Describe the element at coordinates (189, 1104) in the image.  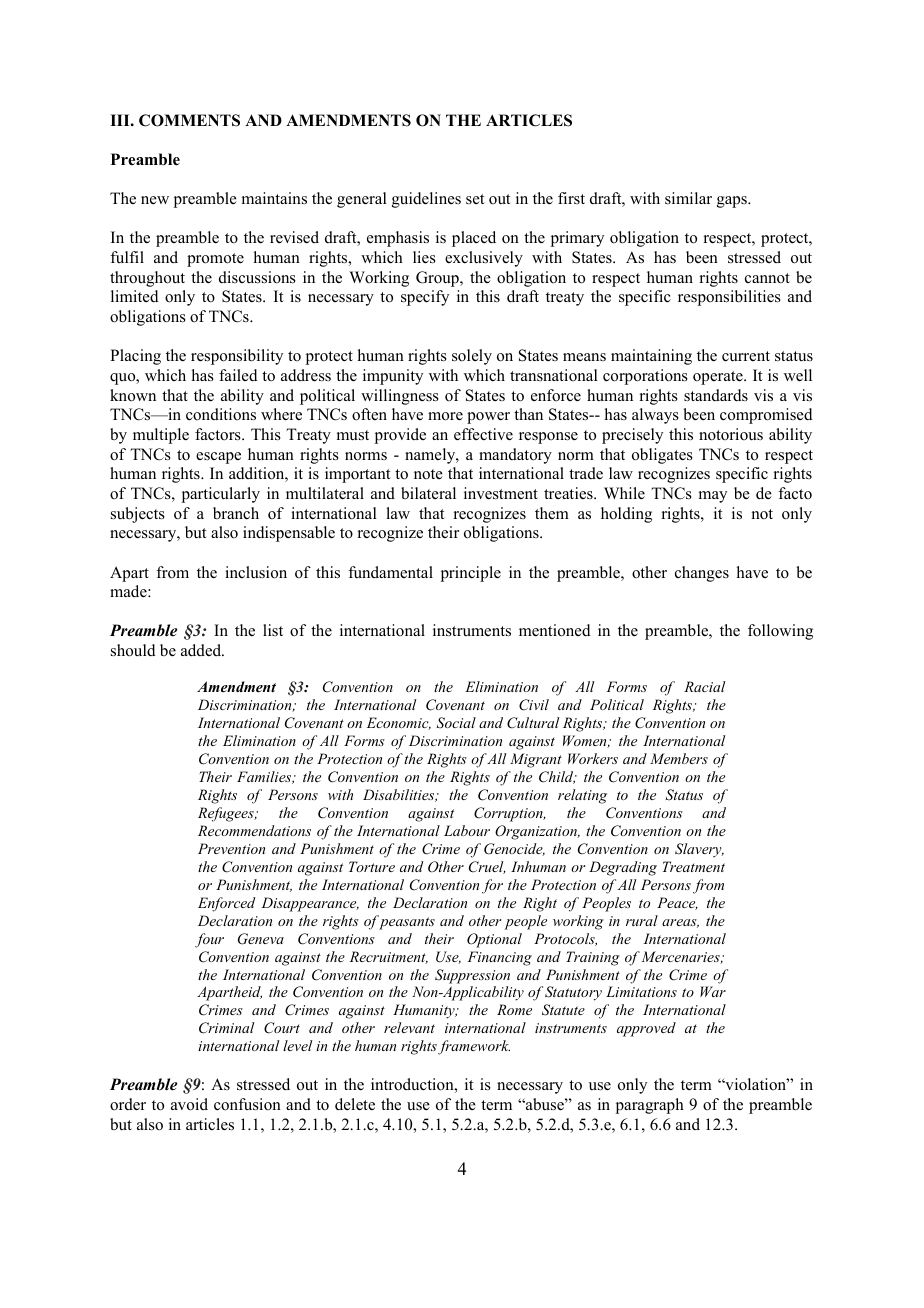
I see `avoid` at that location.
